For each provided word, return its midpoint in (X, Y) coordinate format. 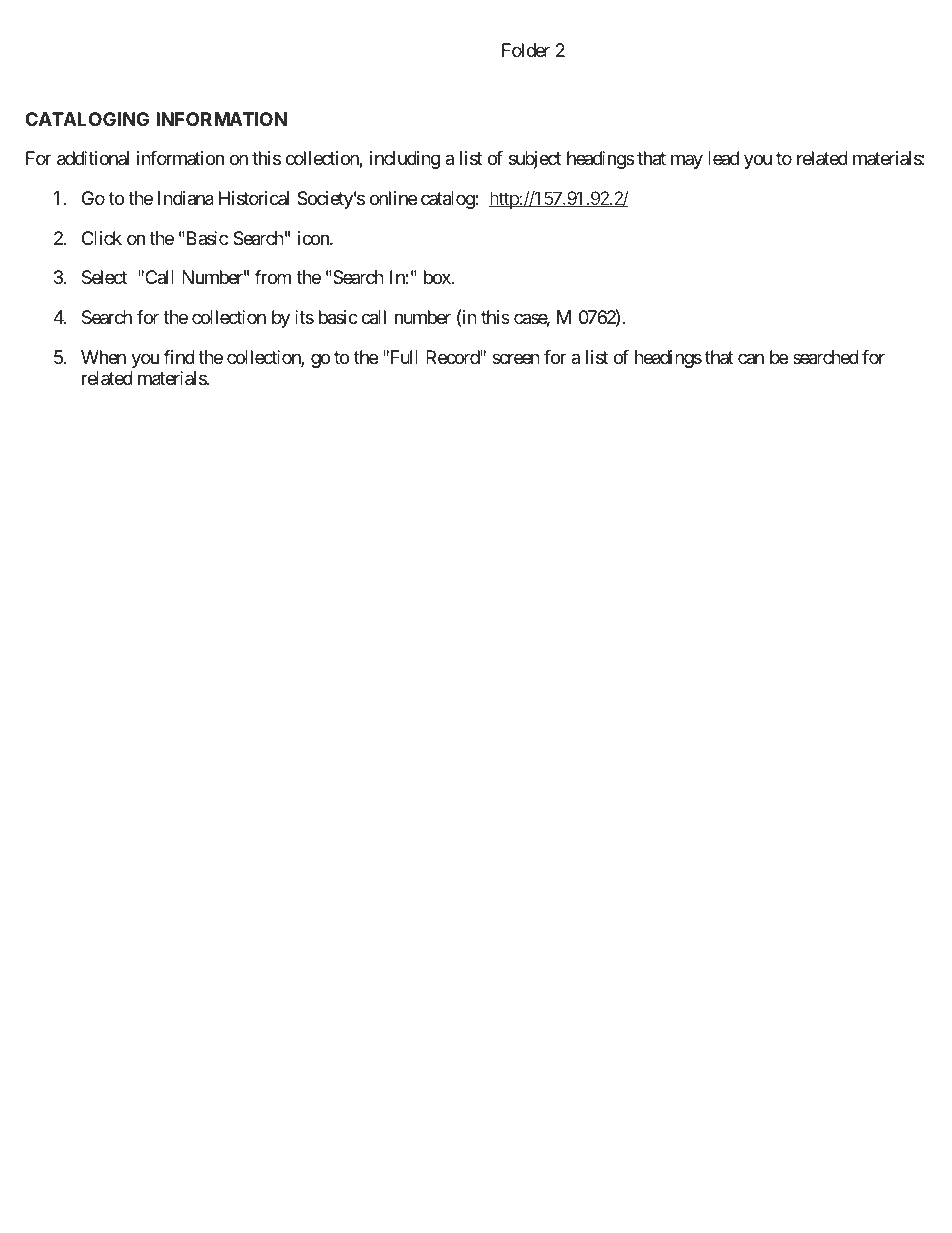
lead (723, 158)
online (393, 198)
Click (102, 238)
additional (93, 158)
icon (314, 238)
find (179, 357)
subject (535, 160)
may (687, 162)
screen (516, 358)
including (405, 160)
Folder (526, 50)
